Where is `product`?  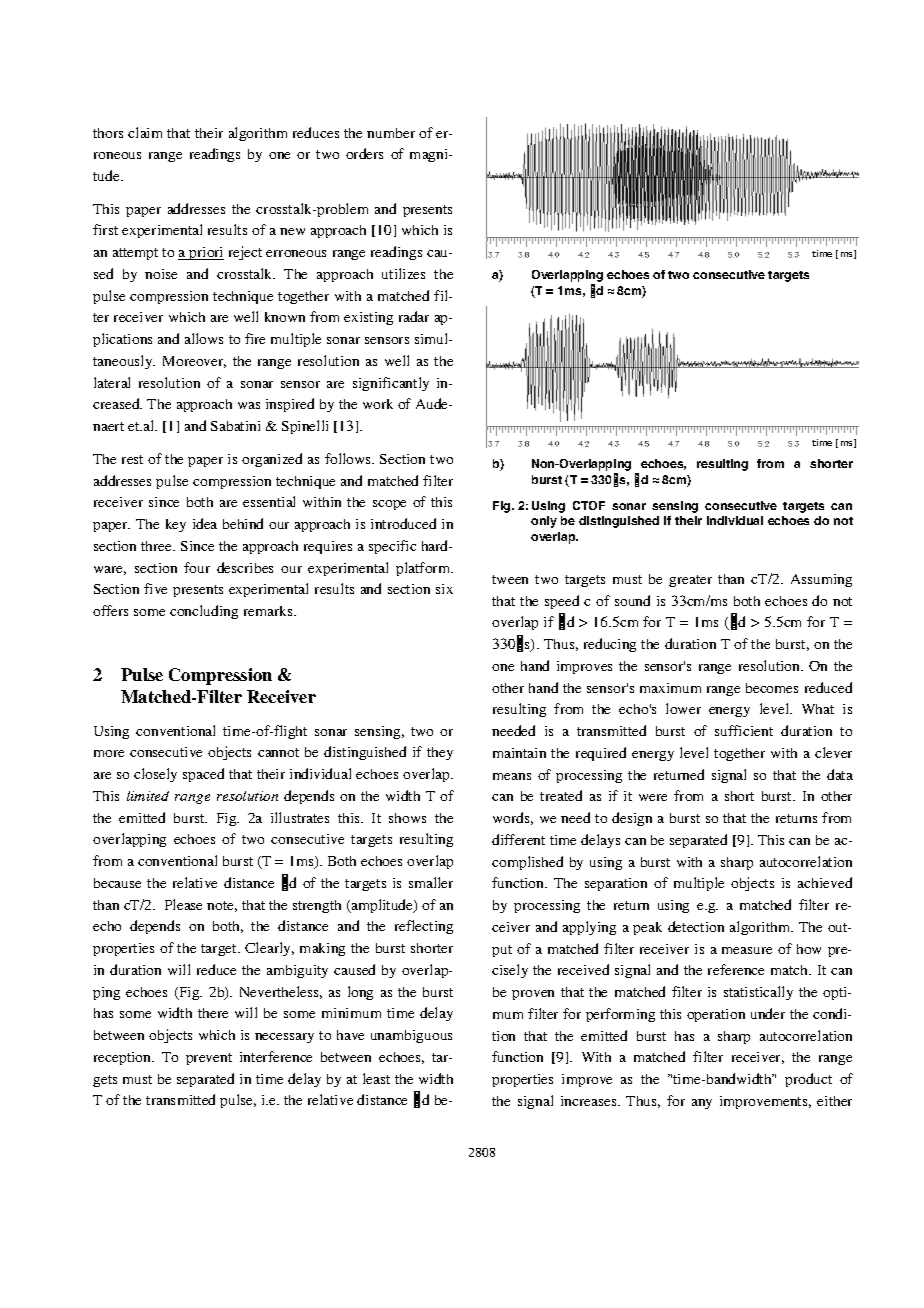 product is located at coordinates (808, 1080).
